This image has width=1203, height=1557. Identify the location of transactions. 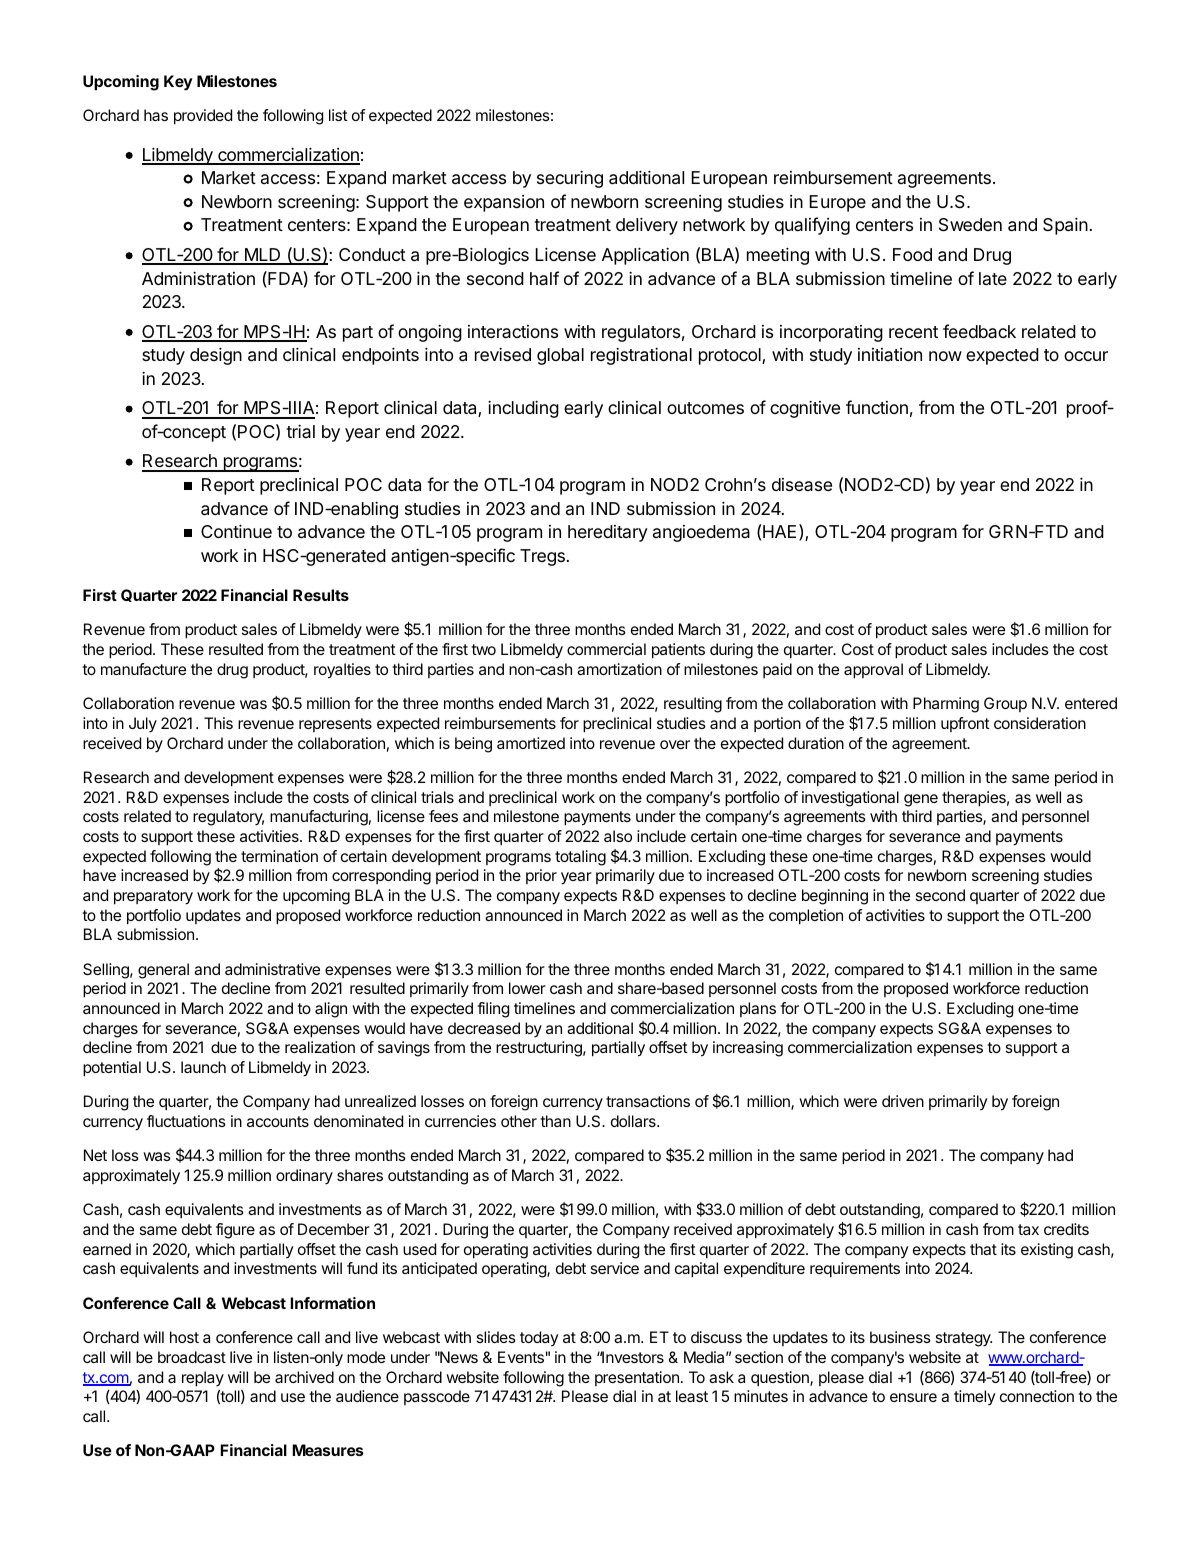
(648, 1101).
